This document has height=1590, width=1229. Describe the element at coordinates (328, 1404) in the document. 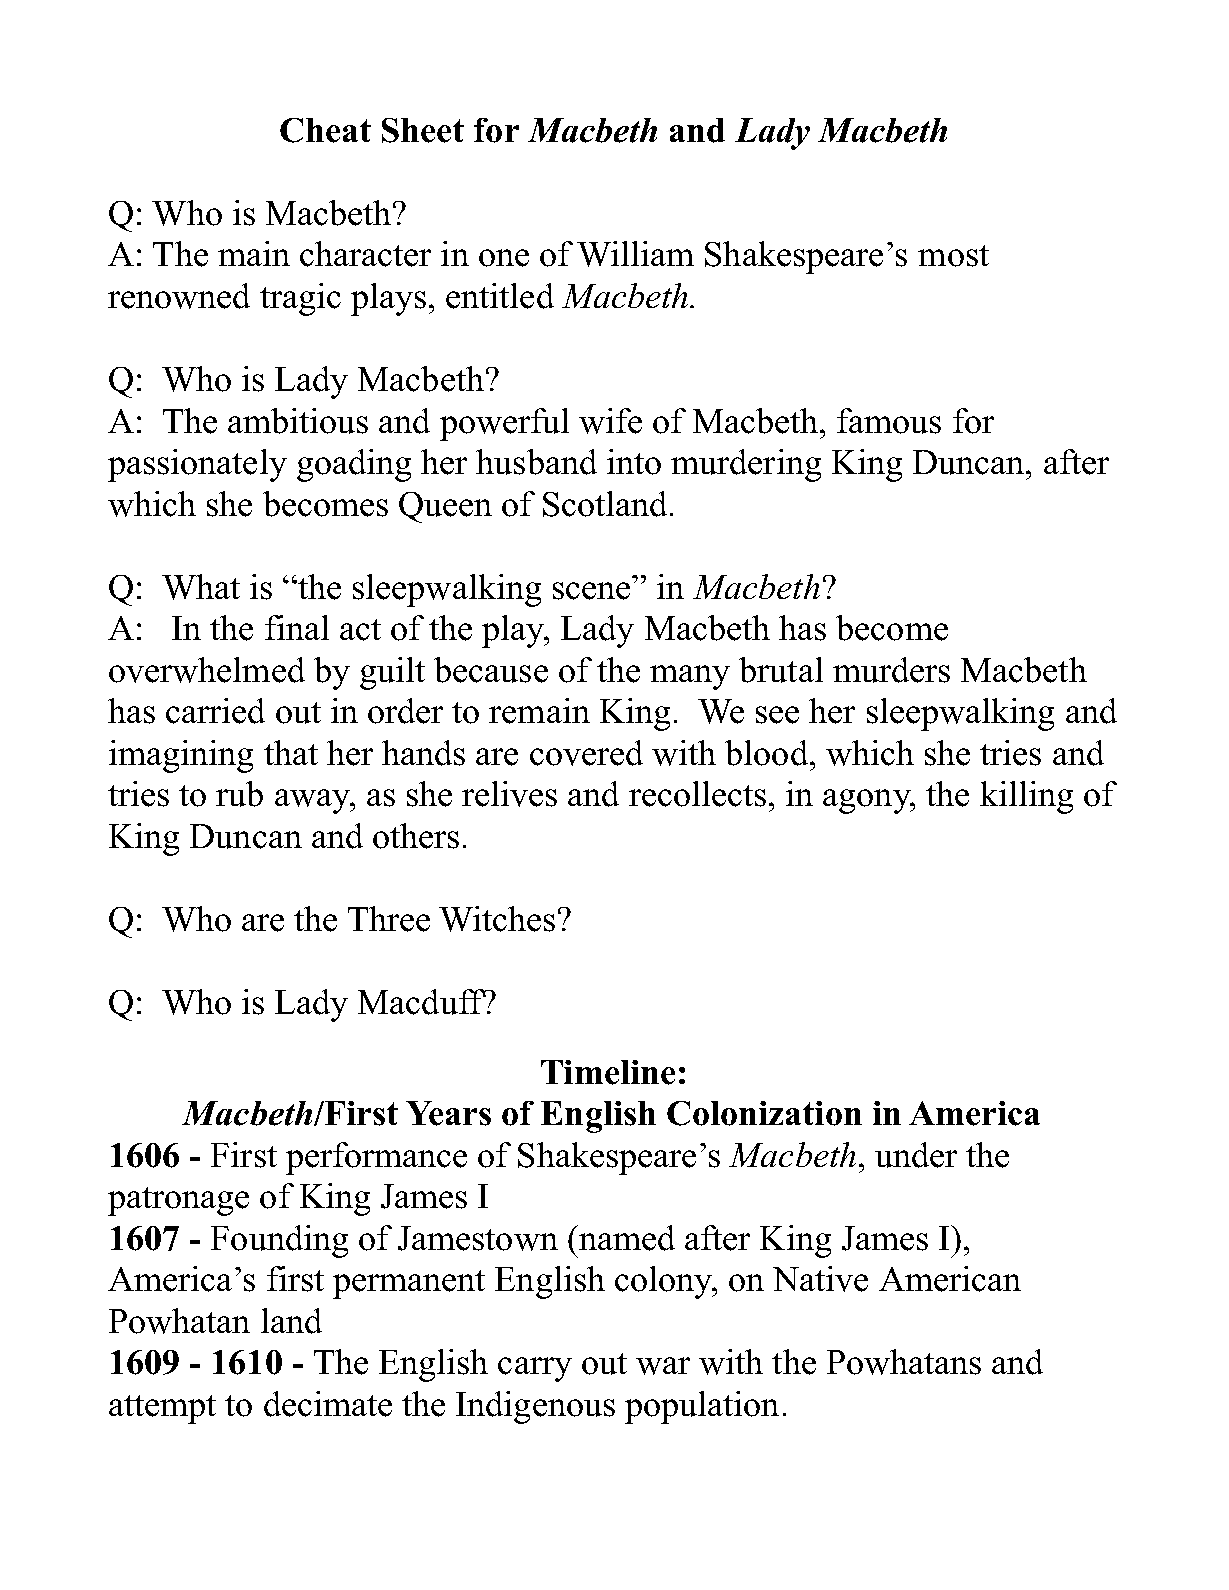

I see `decimate` at that location.
